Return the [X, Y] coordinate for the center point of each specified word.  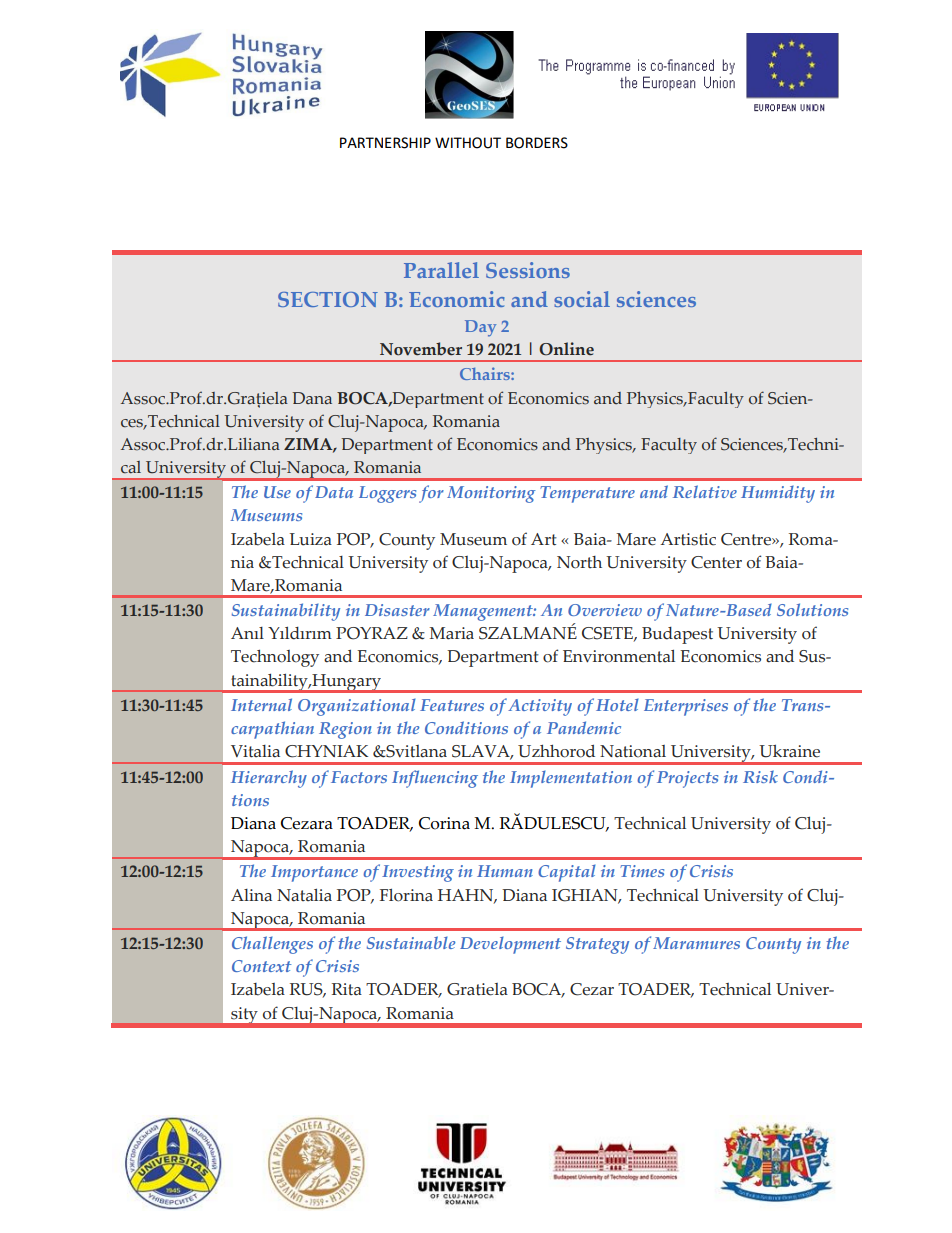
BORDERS [537, 143]
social [582, 299]
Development [510, 945]
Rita [347, 989]
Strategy [597, 945]
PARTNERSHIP [385, 143]
